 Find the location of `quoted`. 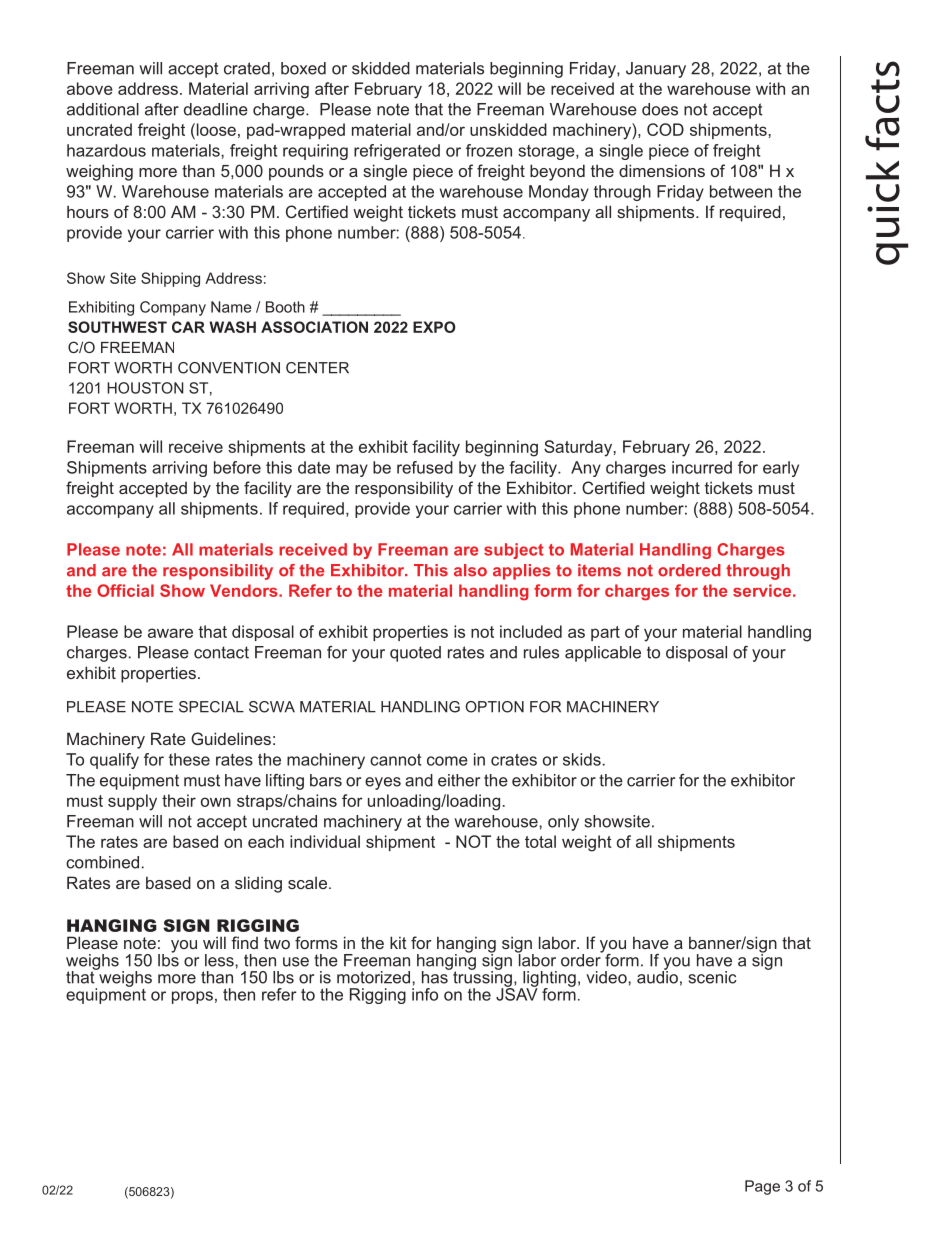

quoted is located at coordinates (415, 654).
